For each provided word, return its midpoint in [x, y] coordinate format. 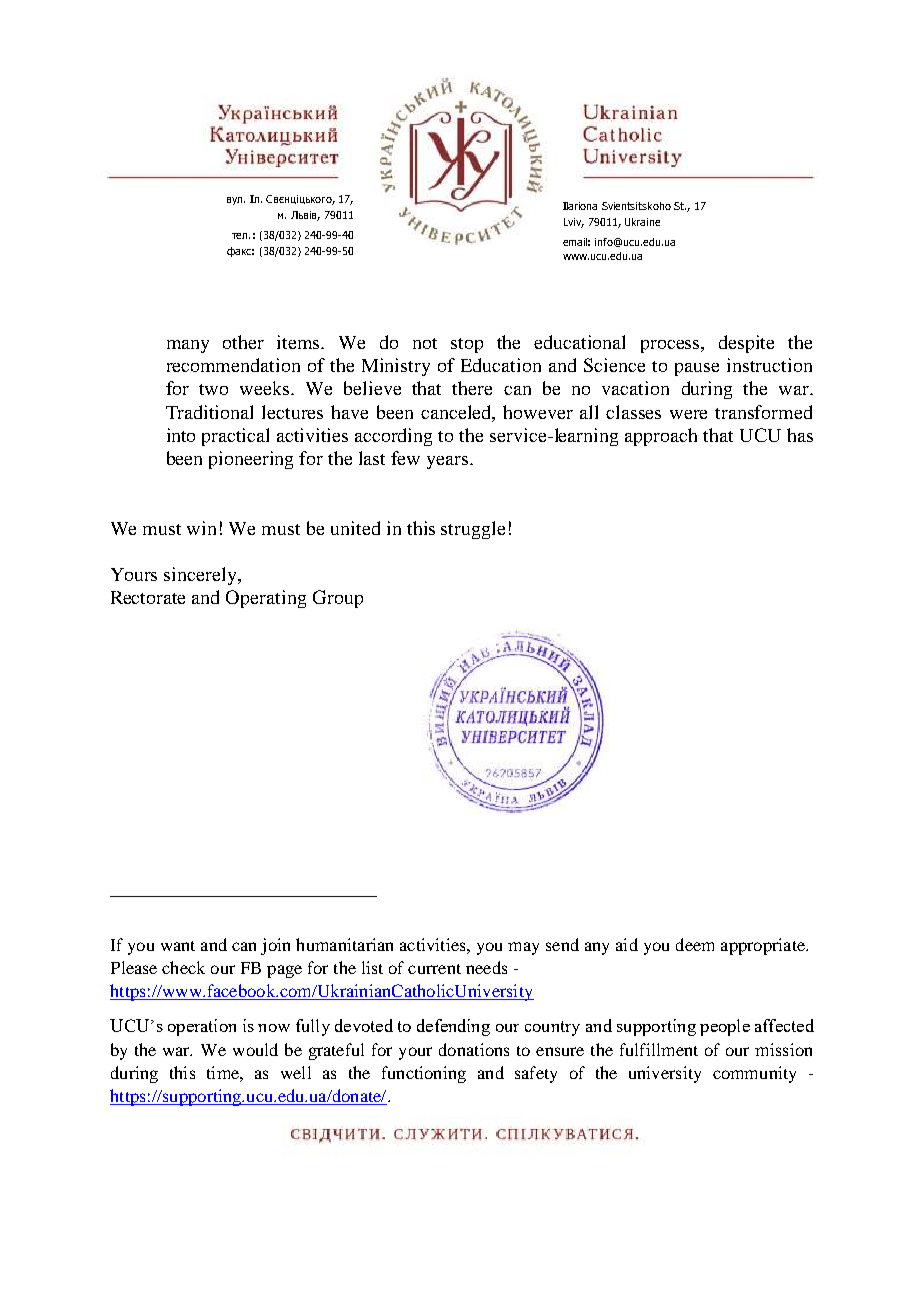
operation [202, 1027]
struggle [473, 530]
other [243, 342]
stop [467, 345]
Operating [266, 599]
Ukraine [642, 222]
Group [338, 599]
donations [474, 1049]
